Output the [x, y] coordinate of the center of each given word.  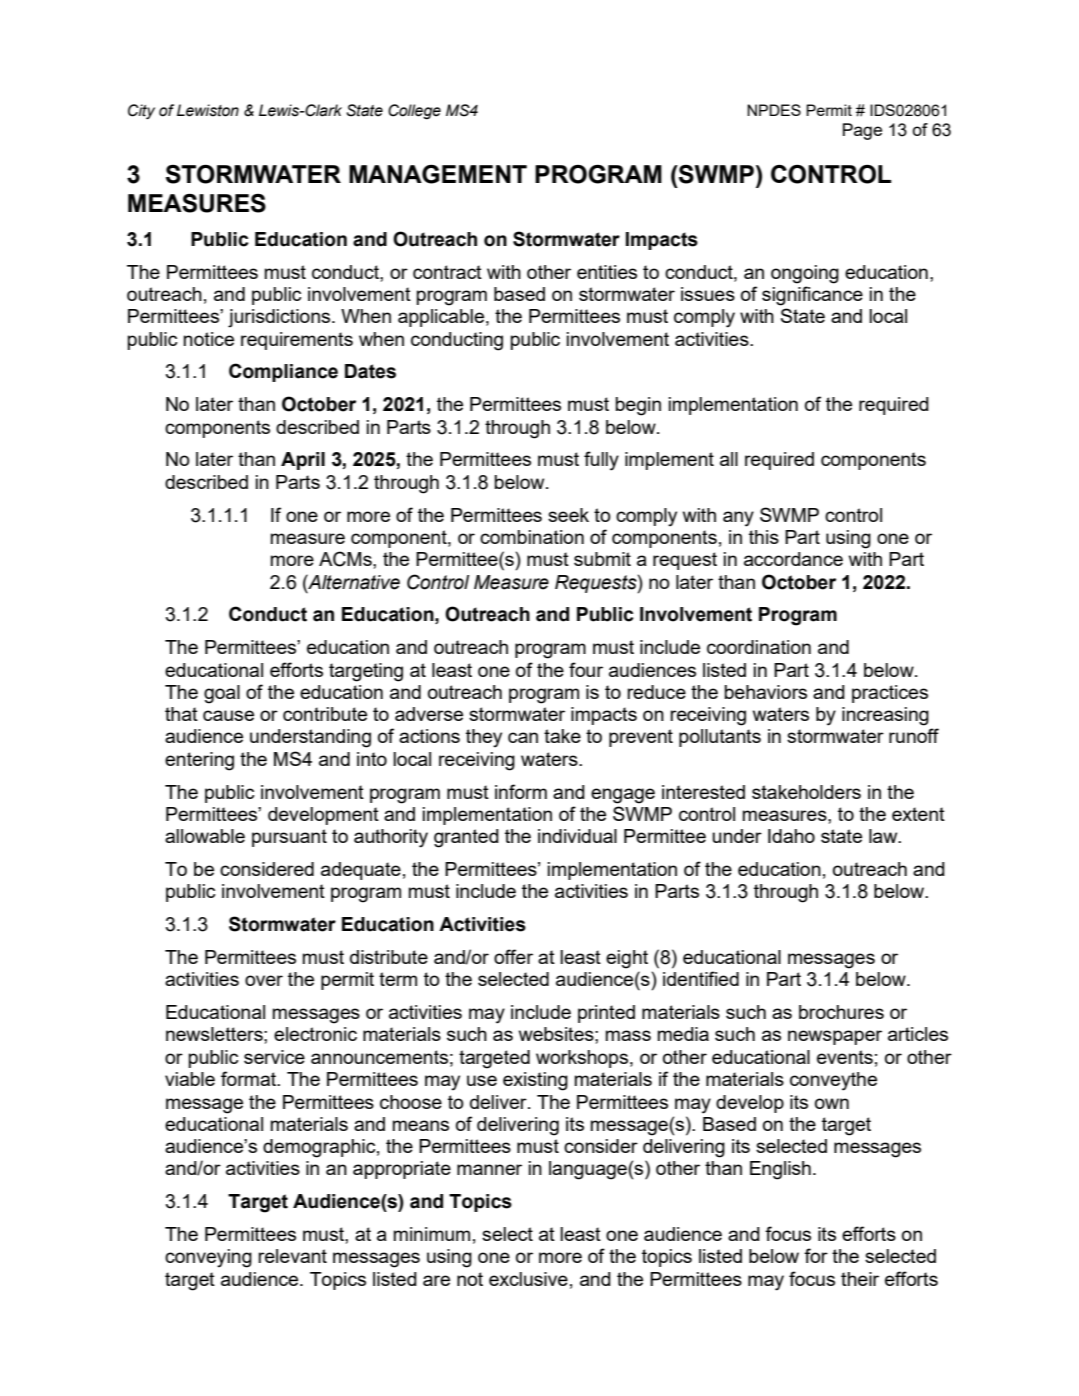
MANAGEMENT [438, 174]
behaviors [766, 692]
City [141, 111]
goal [222, 694]
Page [862, 131]
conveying [208, 1258]
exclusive [528, 1279]
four [586, 669]
